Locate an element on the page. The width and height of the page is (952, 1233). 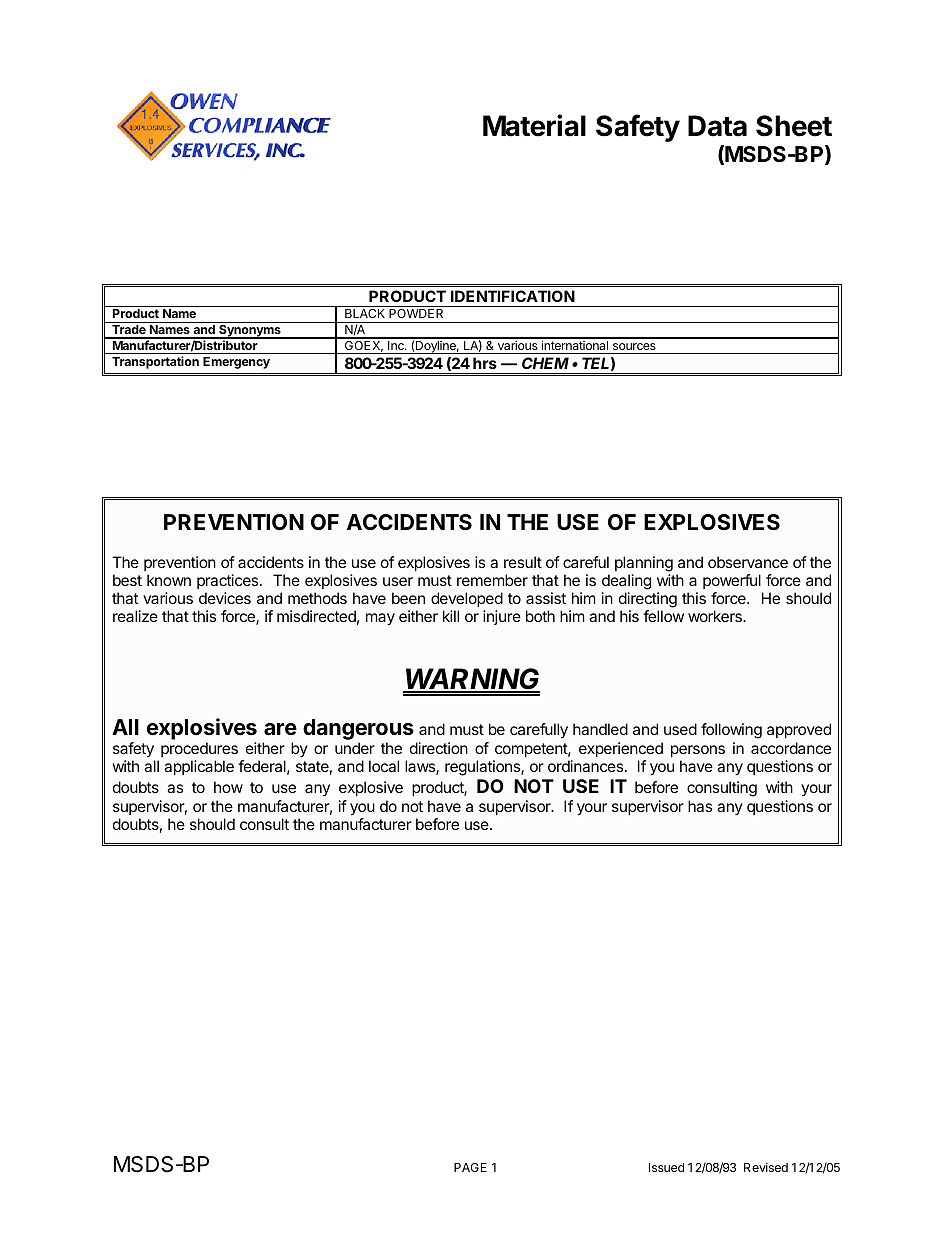
how is located at coordinates (228, 787).
